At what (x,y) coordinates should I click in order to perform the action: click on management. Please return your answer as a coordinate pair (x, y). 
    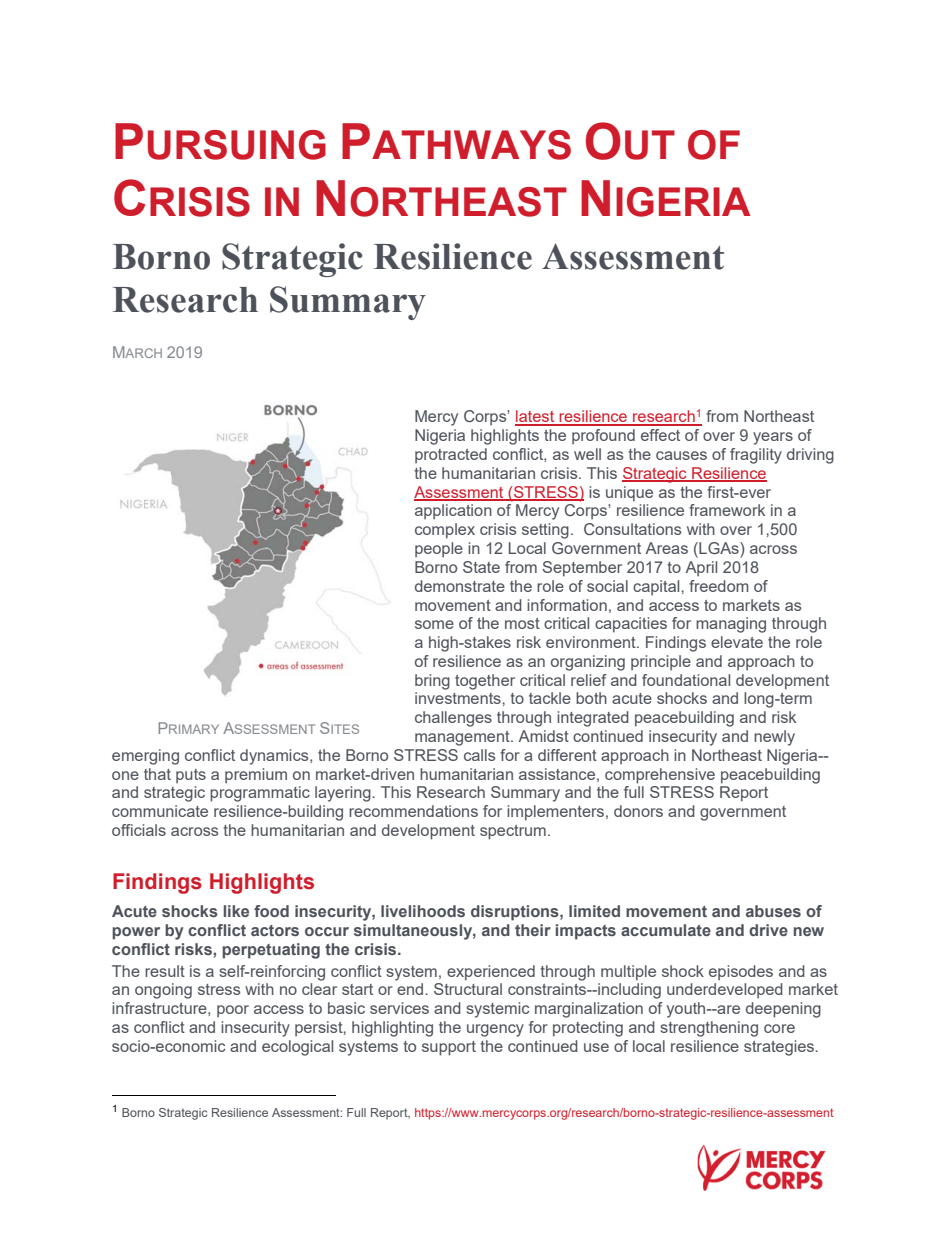
    Looking at the image, I should click on (463, 738).
